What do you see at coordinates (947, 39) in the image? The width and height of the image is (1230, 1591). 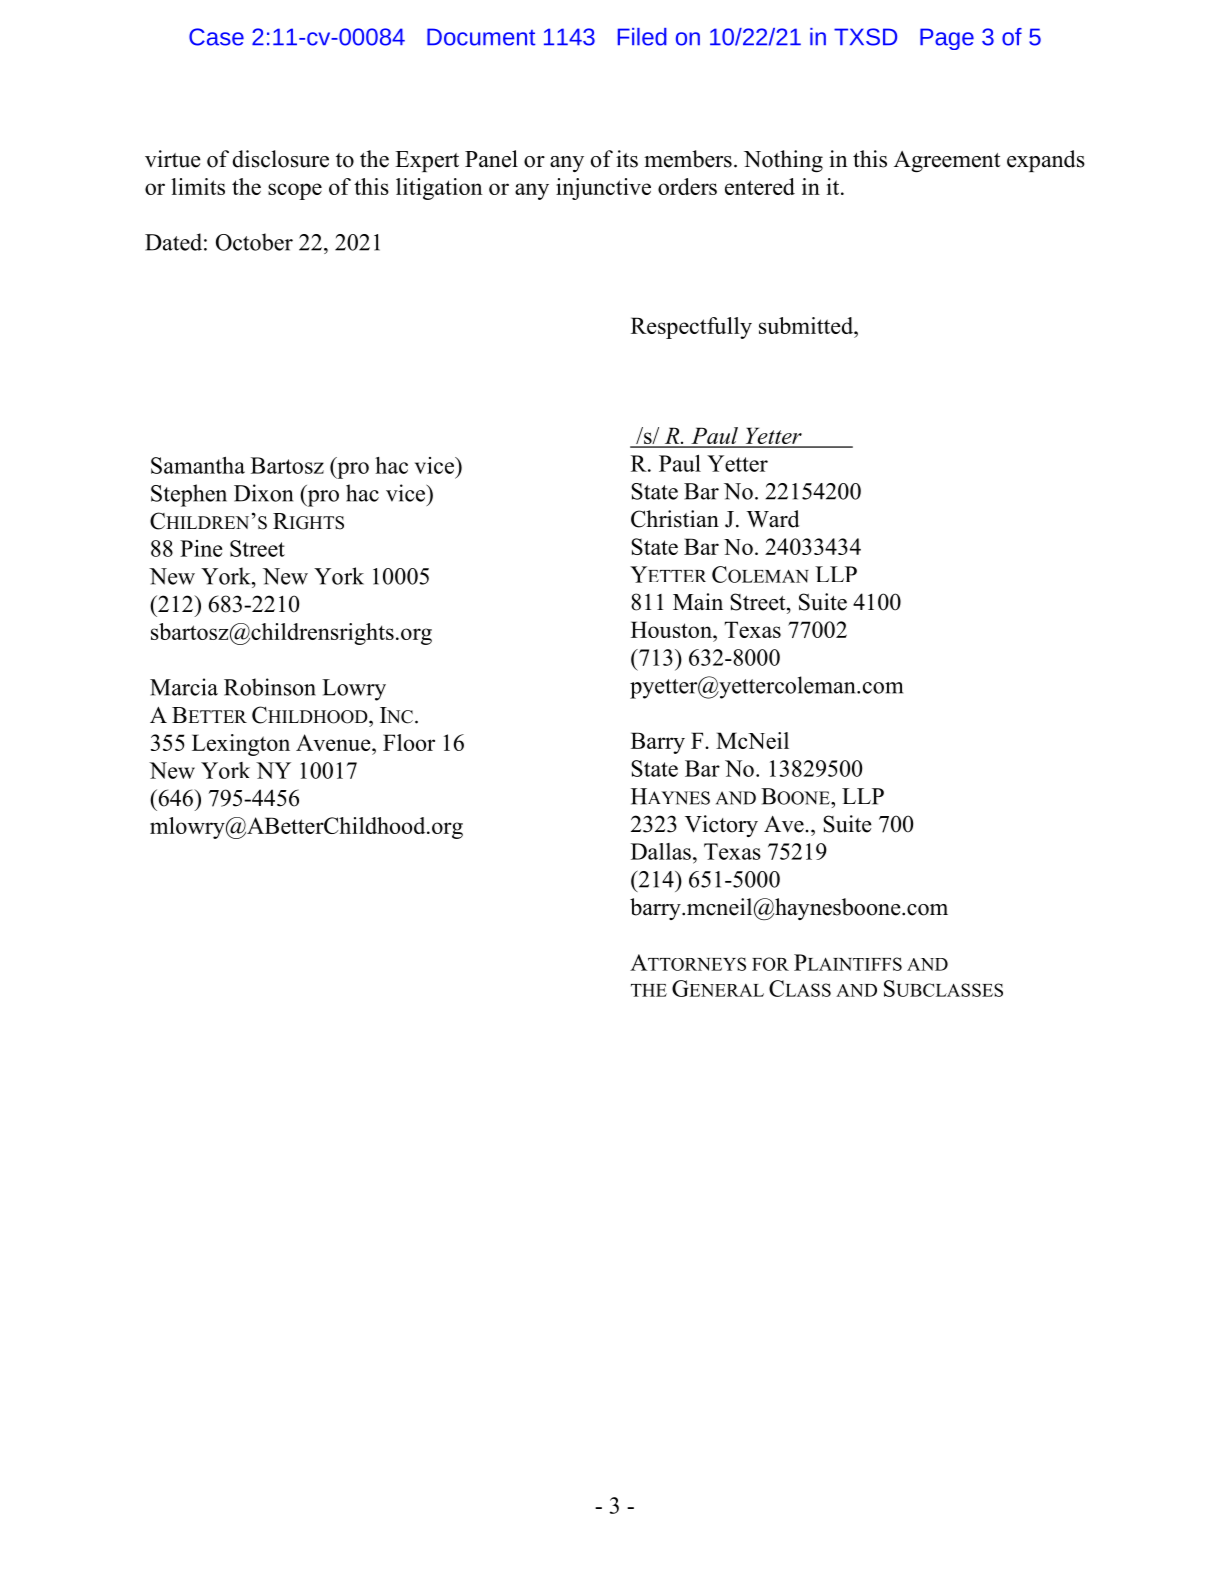 I see `Page` at bounding box center [947, 39].
